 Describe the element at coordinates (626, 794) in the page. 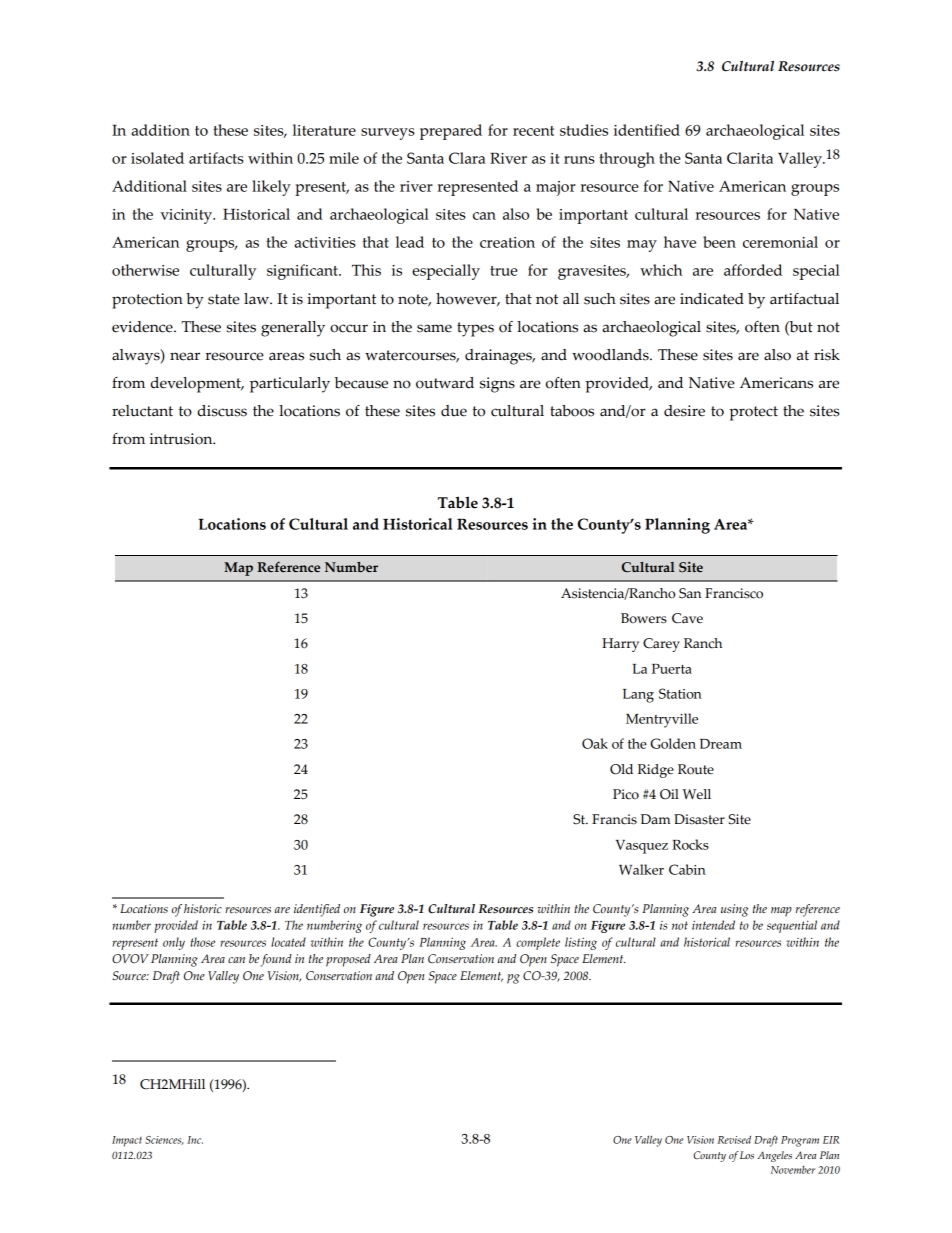

I see `Pico` at that location.
